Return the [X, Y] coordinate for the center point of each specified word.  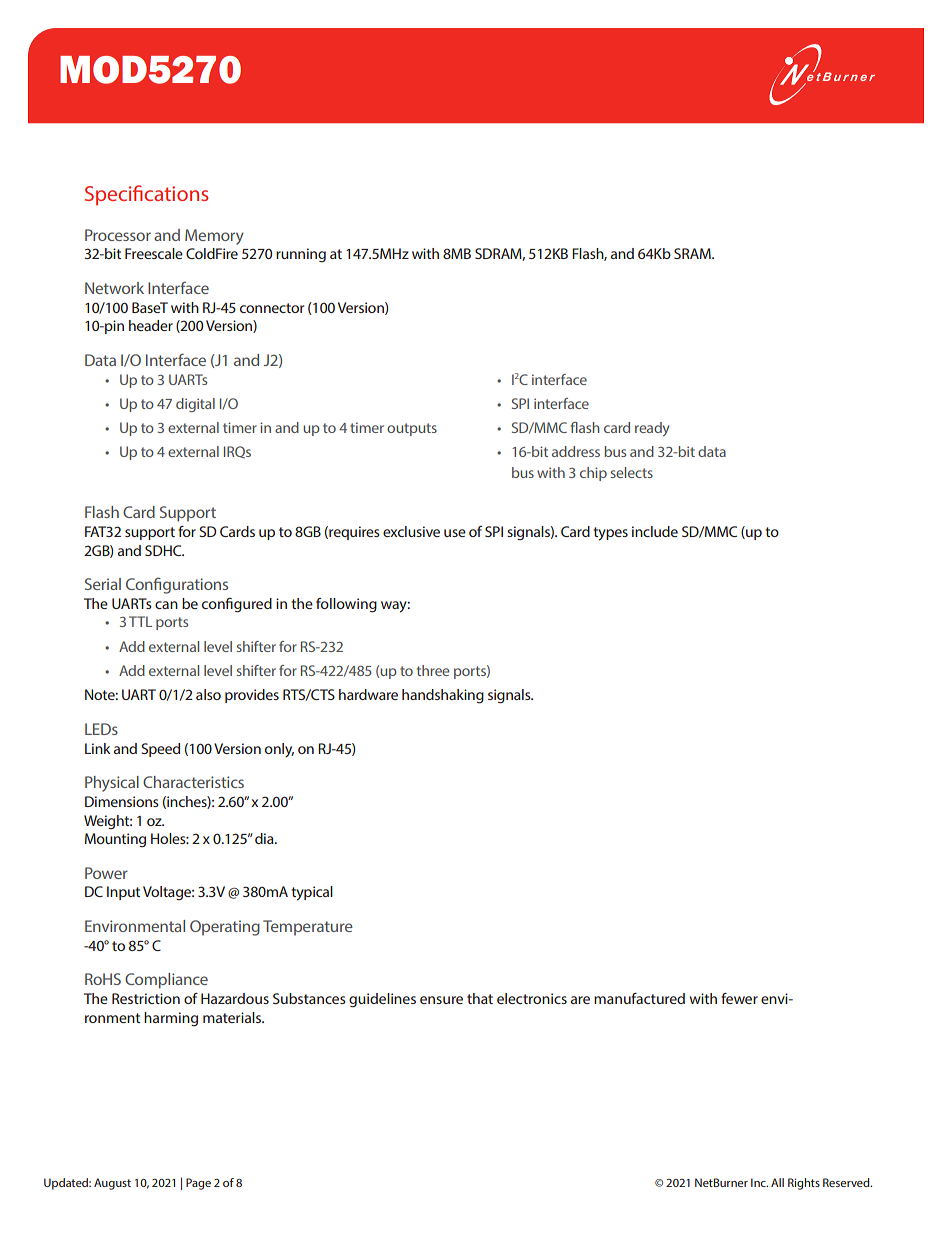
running [301, 255]
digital [195, 405]
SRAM [693, 253]
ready [652, 429]
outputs [412, 429]
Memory [214, 237]
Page [198, 1184]
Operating [225, 928]
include [655, 531]
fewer [739, 998]
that [480, 998]
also [208, 694]
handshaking [443, 696]
